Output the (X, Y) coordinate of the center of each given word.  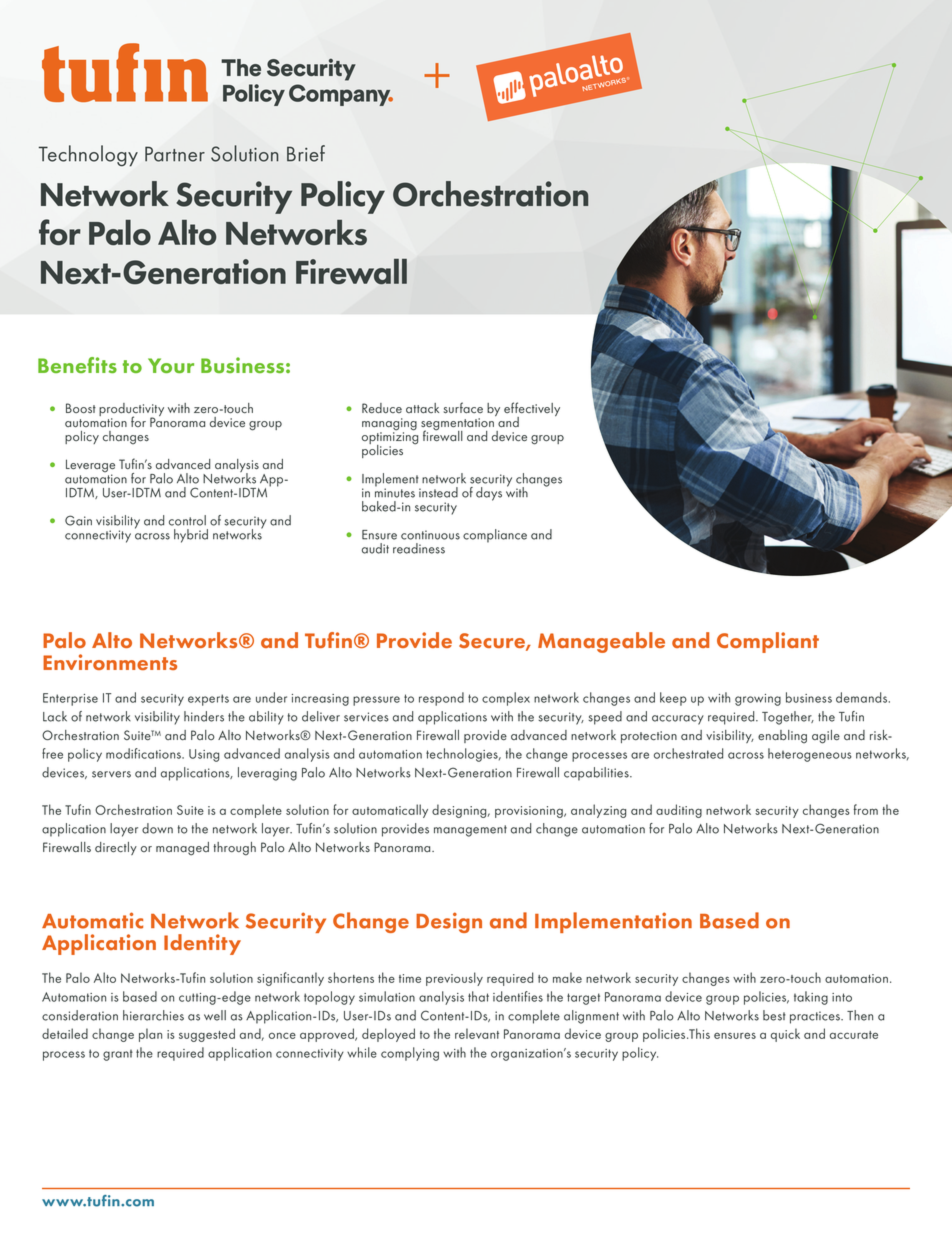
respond (441, 699)
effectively (532, 410)
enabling (782, 737)
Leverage (90, 467)
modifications (144, 753)
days (489, 494)
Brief (306, 153)
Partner (175, 154)
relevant (477, 1033)
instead (438, 492)
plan (150, 1035)
